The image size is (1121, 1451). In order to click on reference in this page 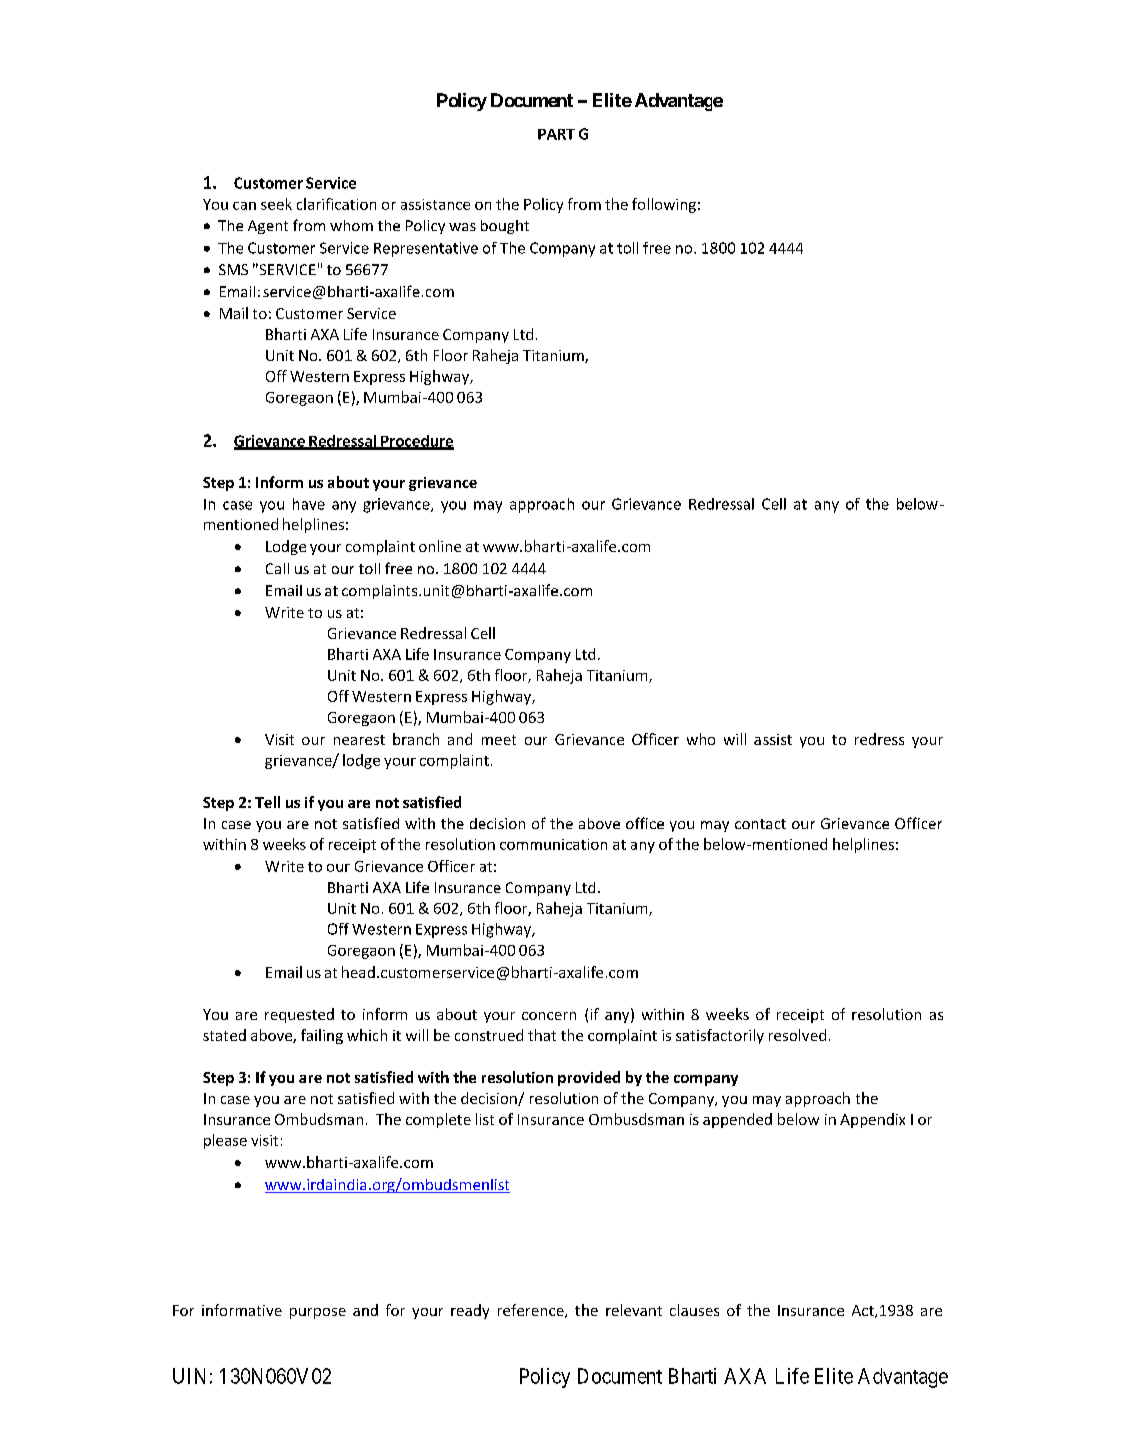, I will do `click(532, 1311)`.
